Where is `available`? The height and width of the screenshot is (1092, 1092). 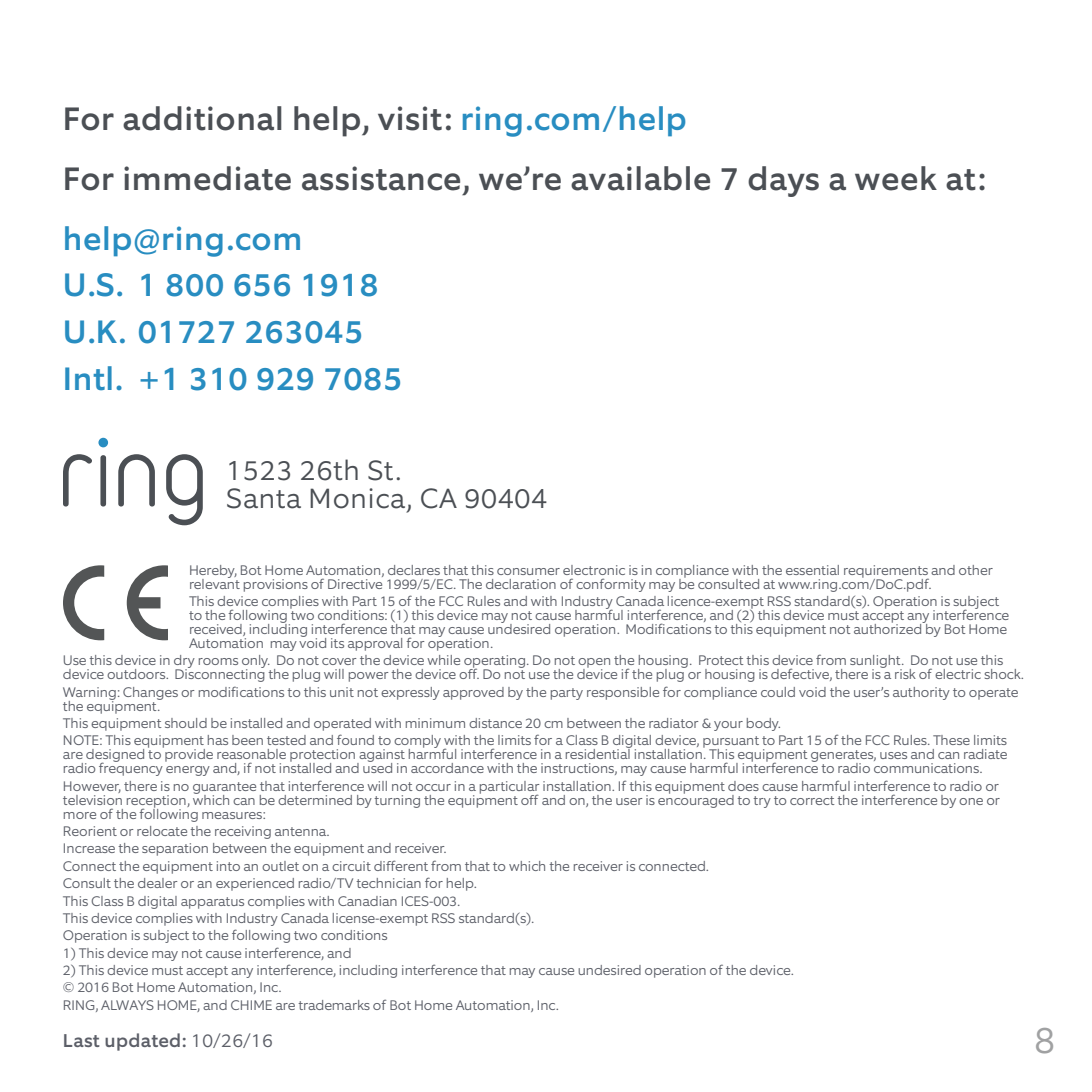
available is located at coordinates (640, 178).
